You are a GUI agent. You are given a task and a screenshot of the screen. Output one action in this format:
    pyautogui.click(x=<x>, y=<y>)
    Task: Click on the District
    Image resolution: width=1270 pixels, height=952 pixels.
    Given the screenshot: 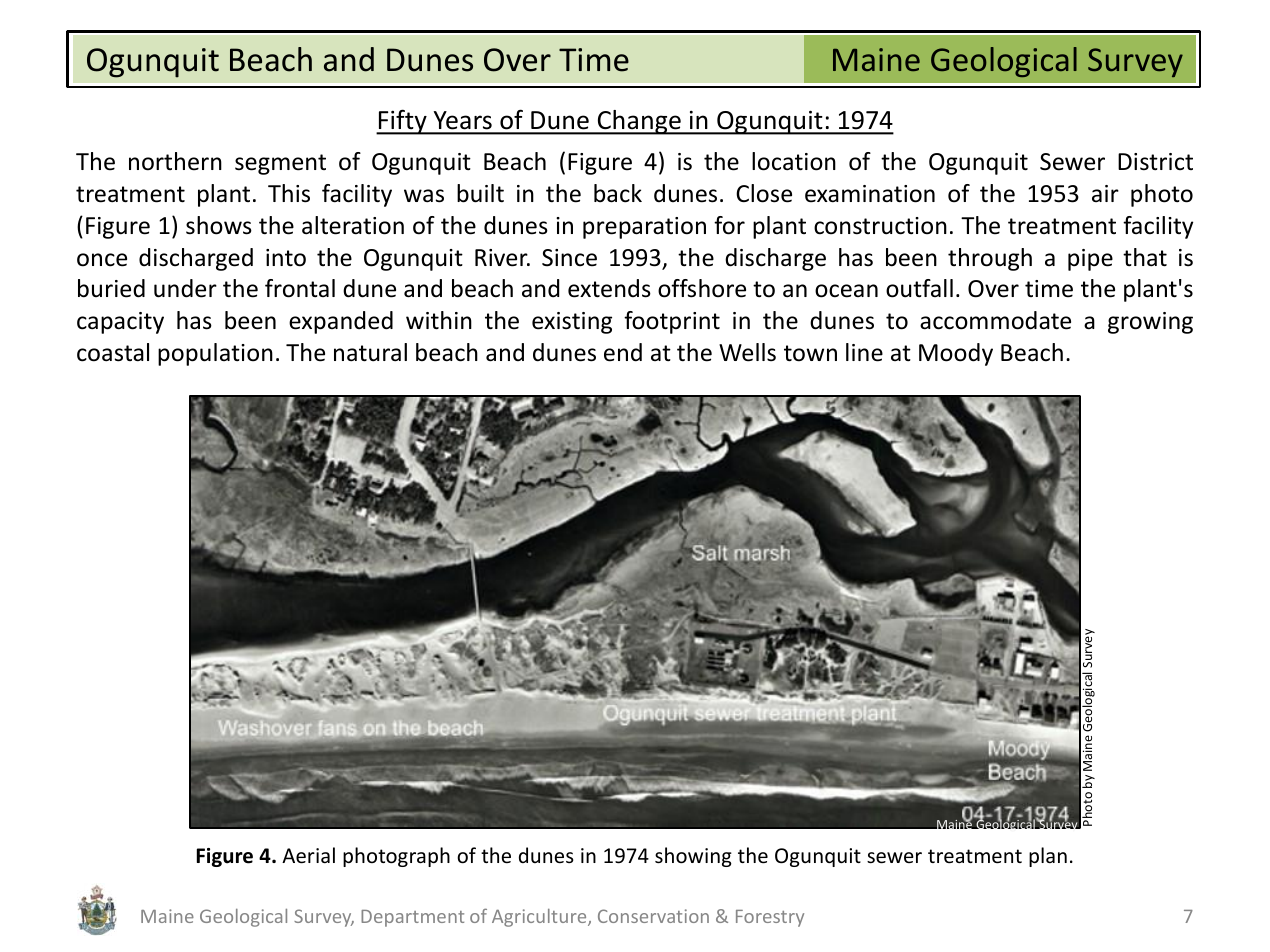 What is the action you would take?
    pyautogui.click(x=1155, y=162)
